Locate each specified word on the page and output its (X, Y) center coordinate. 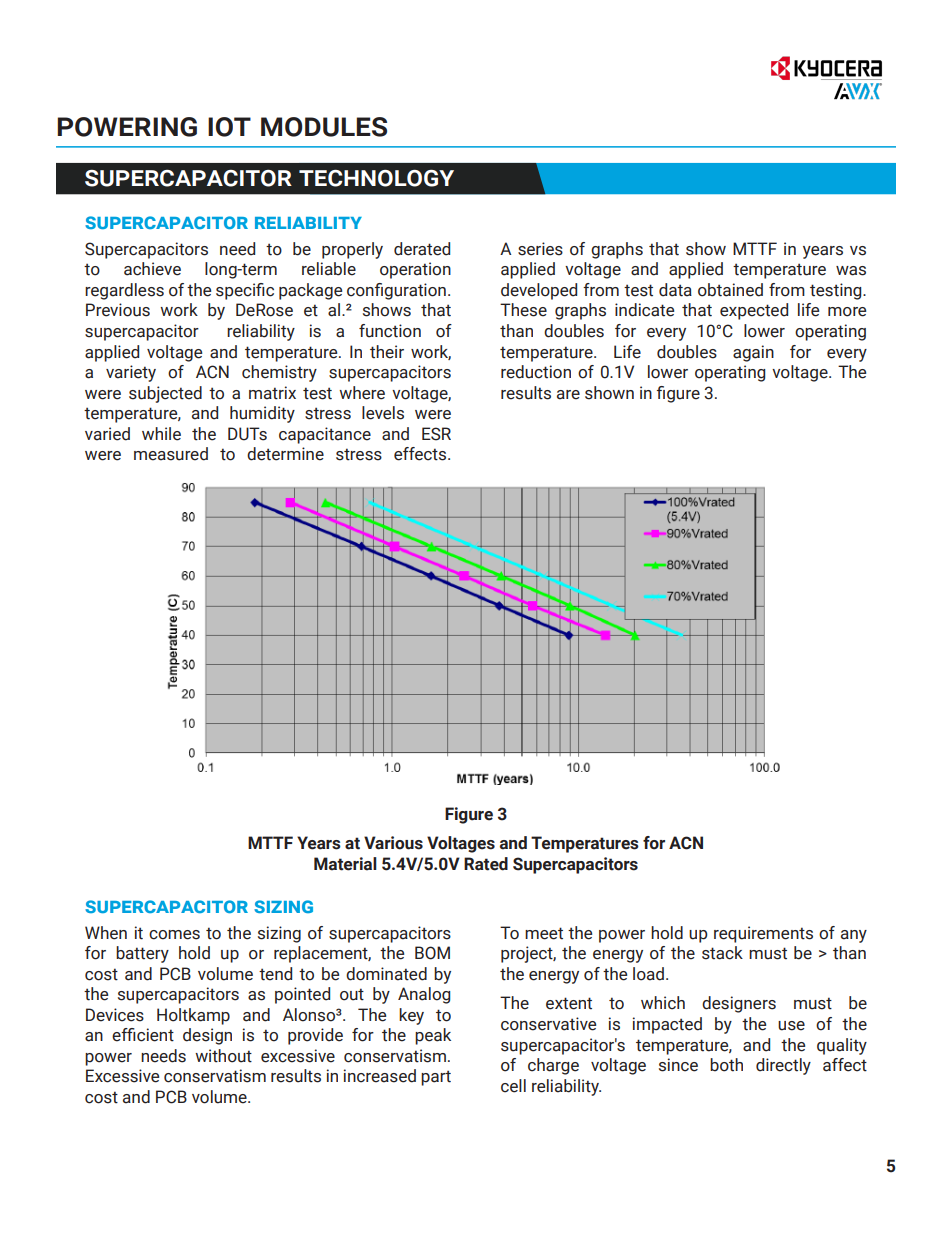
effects (421, 454)
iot (229, 127)
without (223, 1056)
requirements (763, 934)
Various (393, 843)
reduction (536, 372)
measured (171, 454)
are (568, 395)
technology (376, 178)
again (753, 353)
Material (345, 864)
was (851, 271)
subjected (165, 394)
